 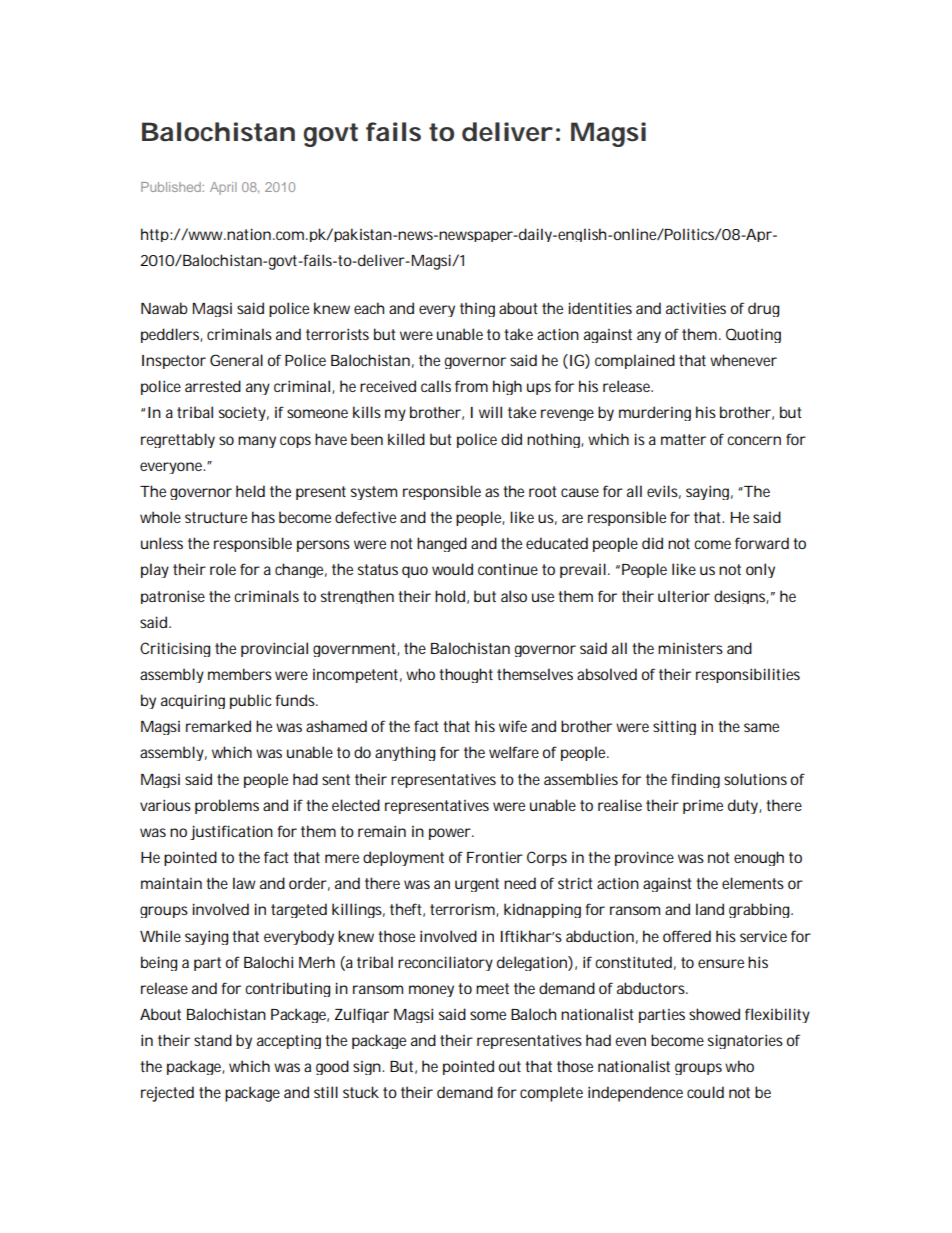 What do you see at coordinates (466, 675) in the document?
I see `thought` at bounding box center [466, 675].
